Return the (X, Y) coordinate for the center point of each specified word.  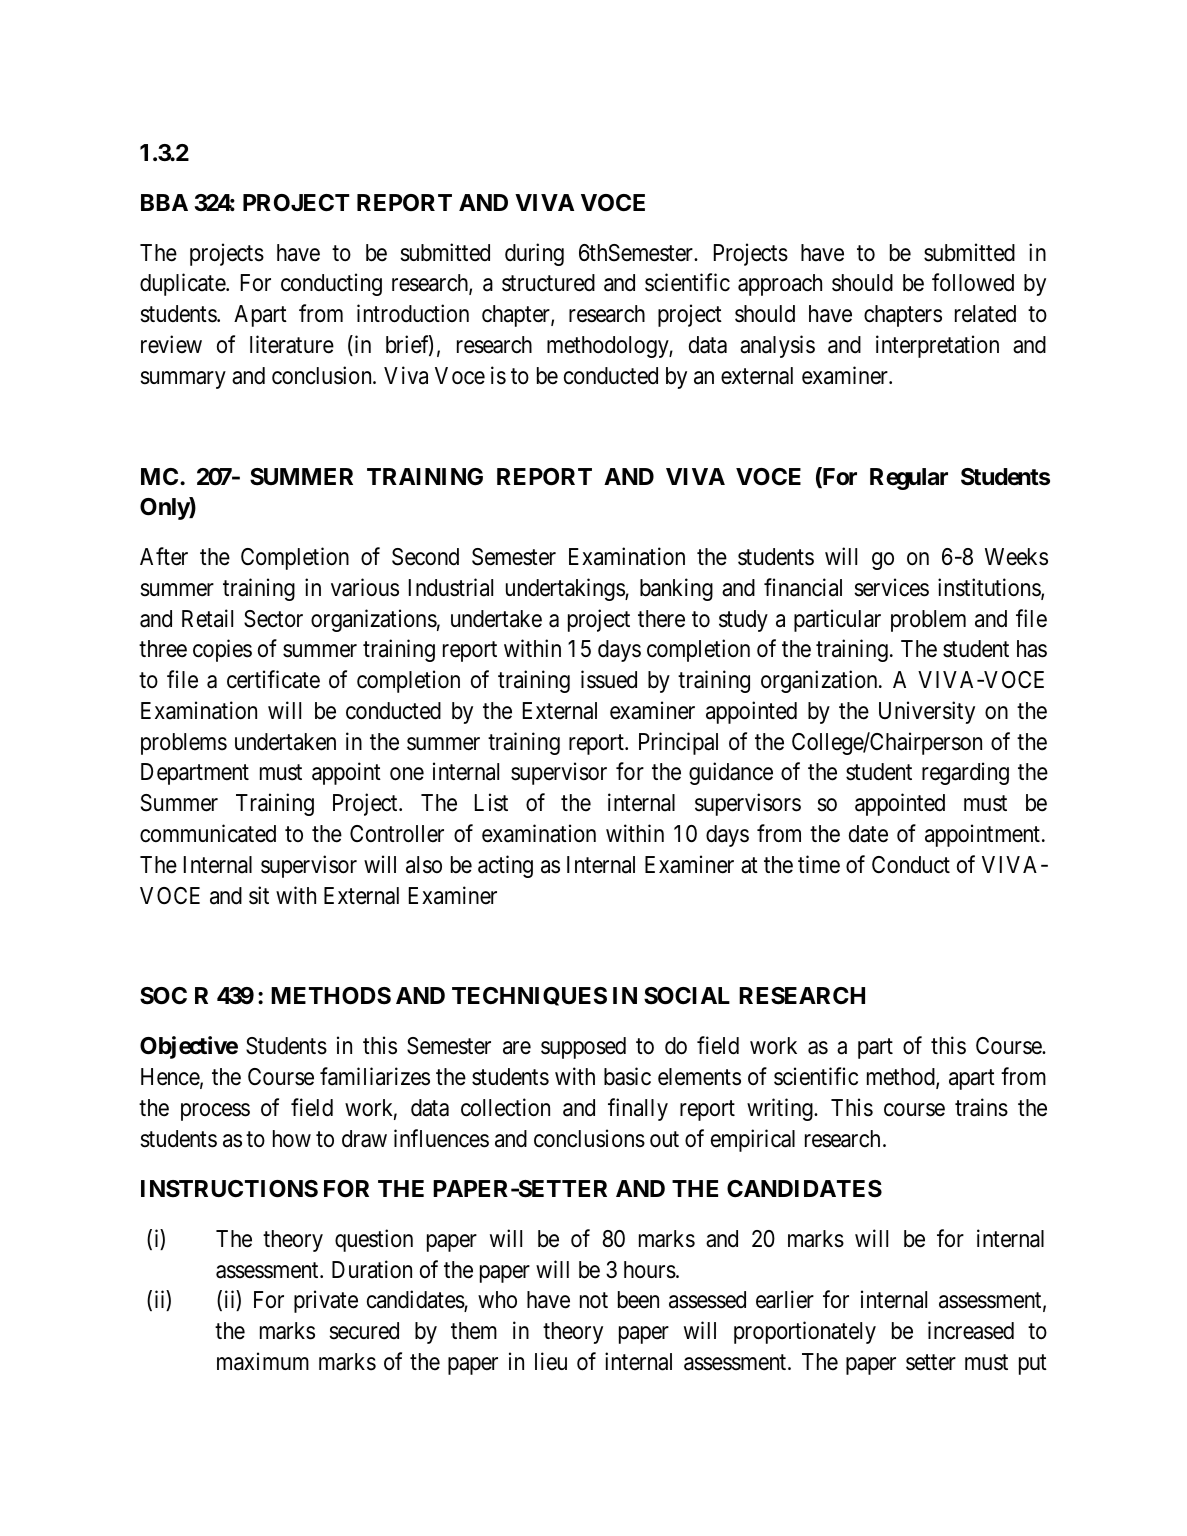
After (164, 556)
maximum (263, 1361)
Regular (909, 479)
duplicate (183, 285)
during (534, 254)
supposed (583, 1048)
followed (973, 283)
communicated (208, 833)
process (215, 1112)
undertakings (566, 589)
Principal (678, 743)
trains (981, 1107)
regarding (965, 773)
